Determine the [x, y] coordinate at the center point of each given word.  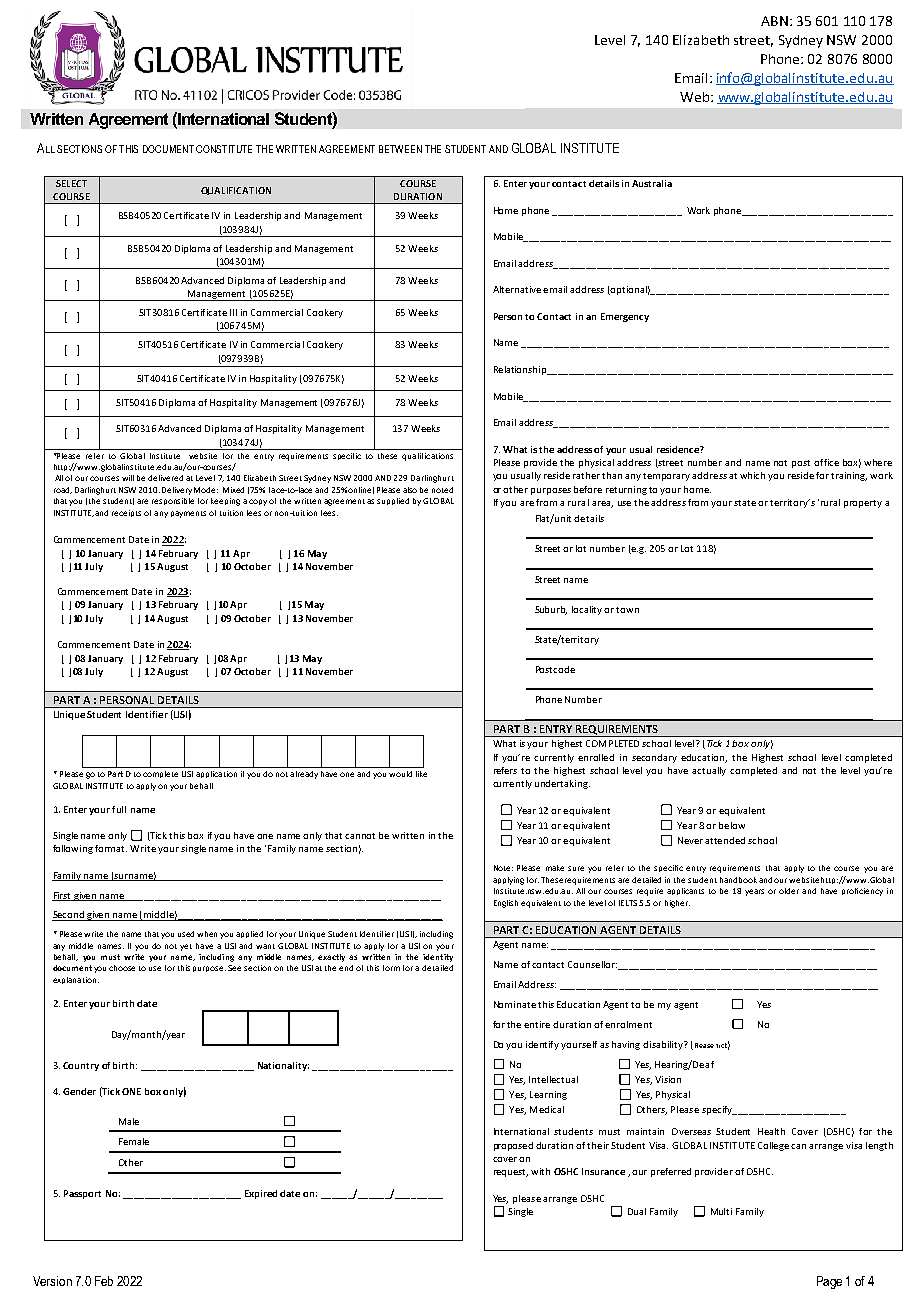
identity [438, 958]
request [511, 1173]
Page [829, 1282]
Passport [82, 1194]
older [789, 891]
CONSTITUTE [224, 149]
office [826, 462]
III [233, 312]
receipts [126, 513]
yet [186, 947]
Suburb [551, 610]
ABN [774, 21]
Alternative [517, 289]
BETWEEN [400, 149]
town [627, 610]
